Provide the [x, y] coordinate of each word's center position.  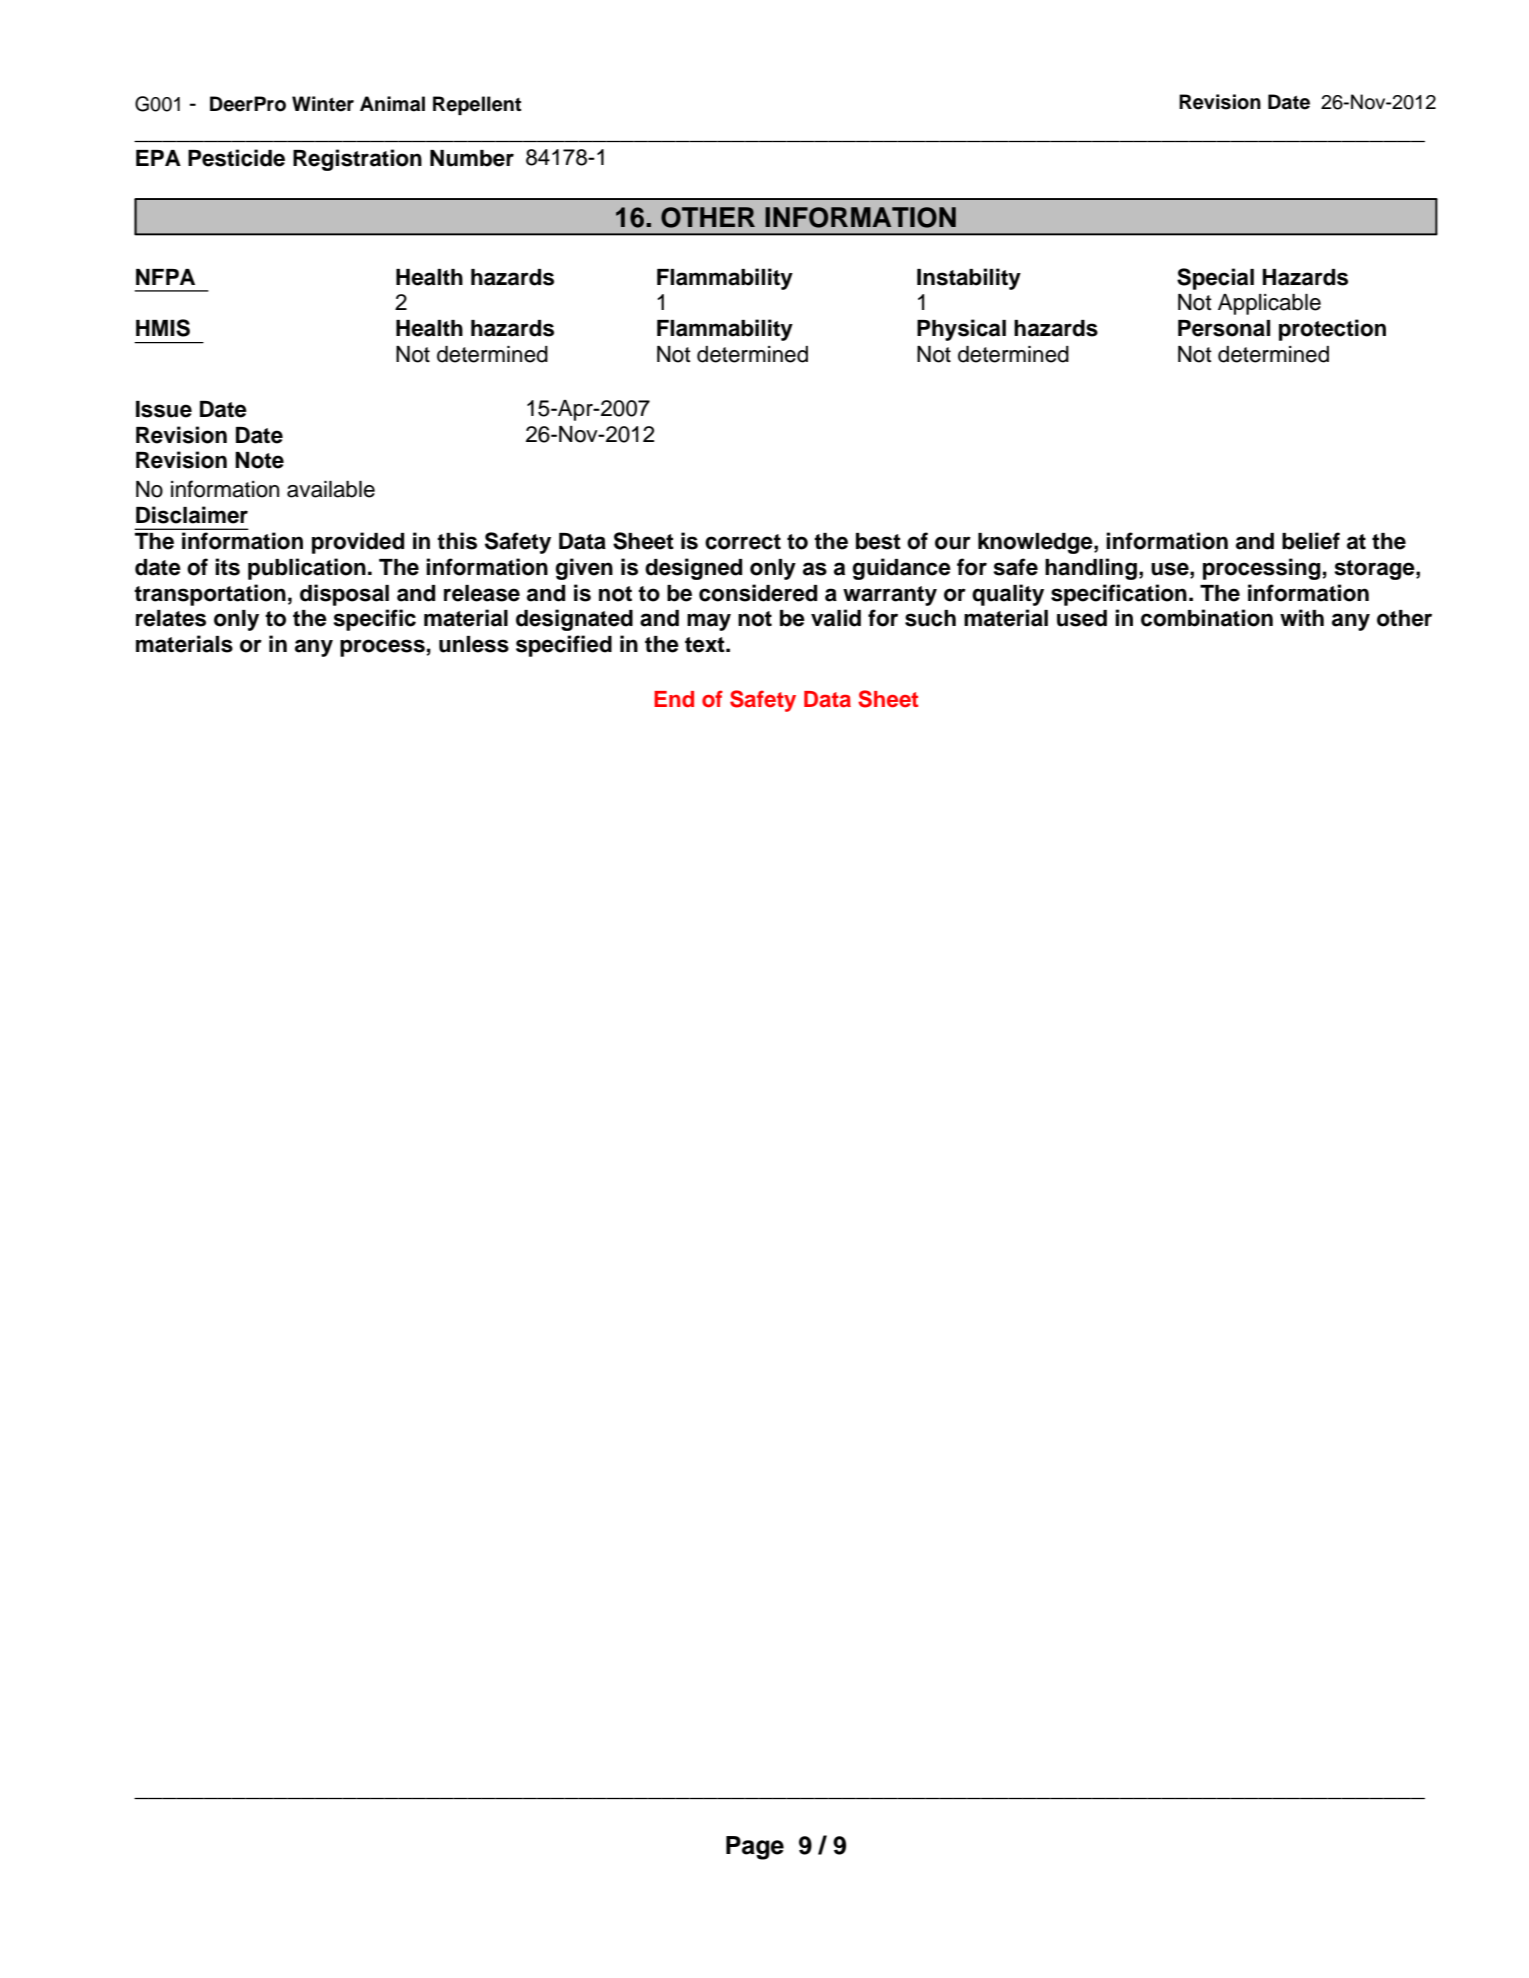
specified [564, 646]
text [706, 645]
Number [472, 158]
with [1302, 617]
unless [474, 644]
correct [743, 542]
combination [1207, 618]
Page [755, 1848]
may [709, 622]
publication [307, 569]
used [1082, 618]
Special [1215, 279]
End [674, 699]
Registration [357, 160]
